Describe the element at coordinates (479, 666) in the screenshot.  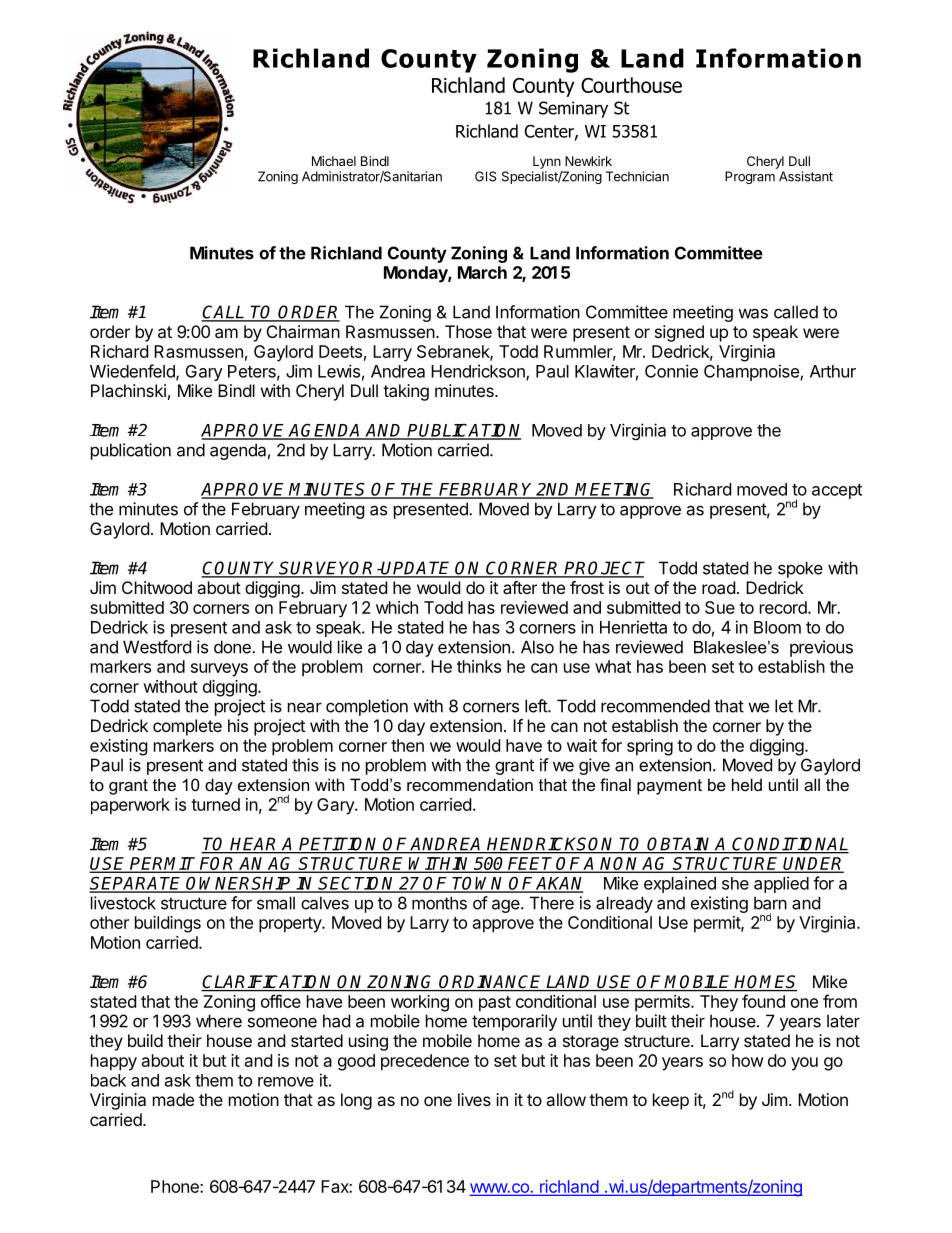
I see `thinks` at that location.
